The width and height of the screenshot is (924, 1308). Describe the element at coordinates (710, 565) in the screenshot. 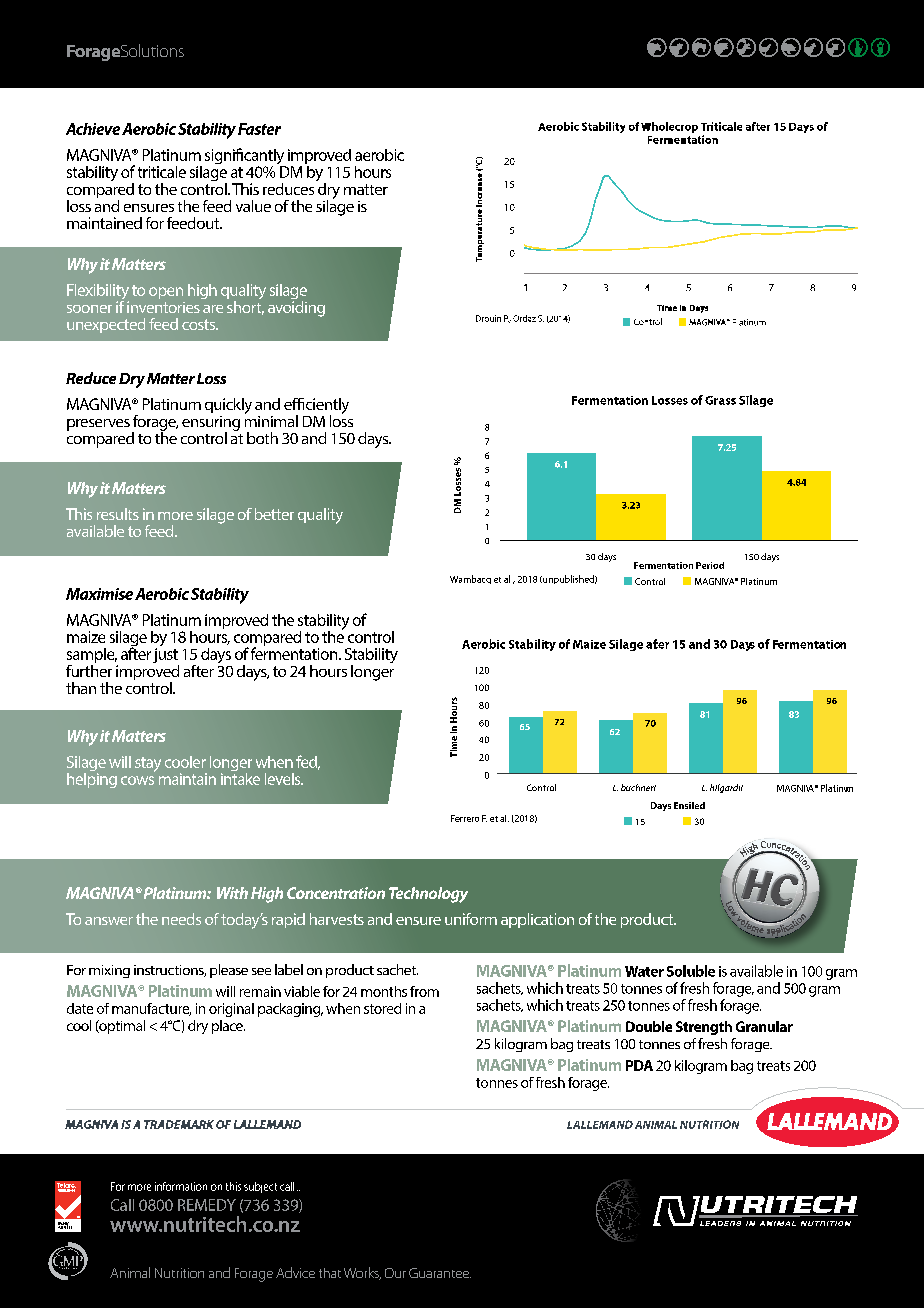

I see `Period` at that location.
